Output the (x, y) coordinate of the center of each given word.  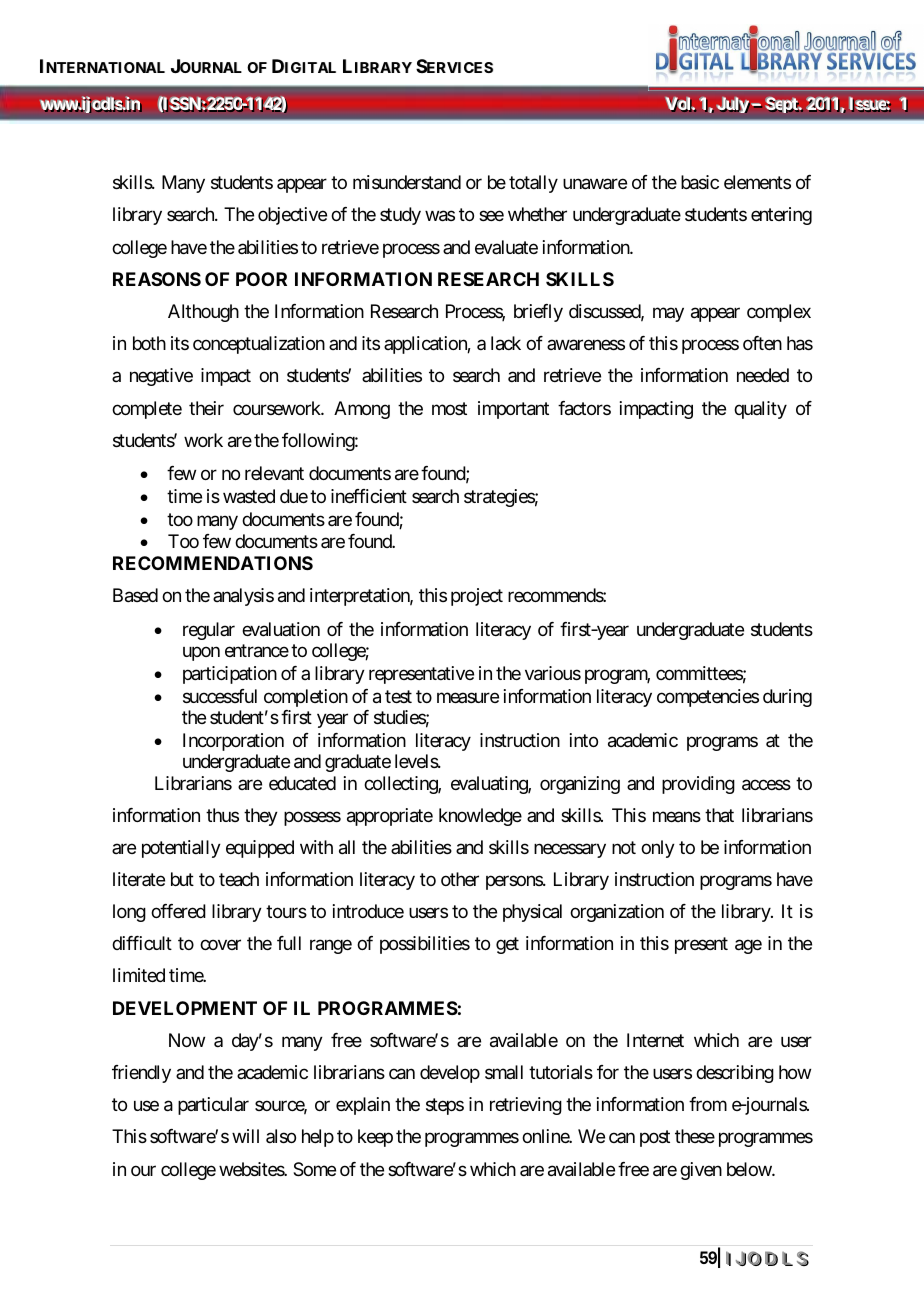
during (787, 698)
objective (292, 216)
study (400, 216)
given (701, 1171)
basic (700, 182)
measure (468, 697)
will (245, 1136)
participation (230, 675)
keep (375, 1138)
